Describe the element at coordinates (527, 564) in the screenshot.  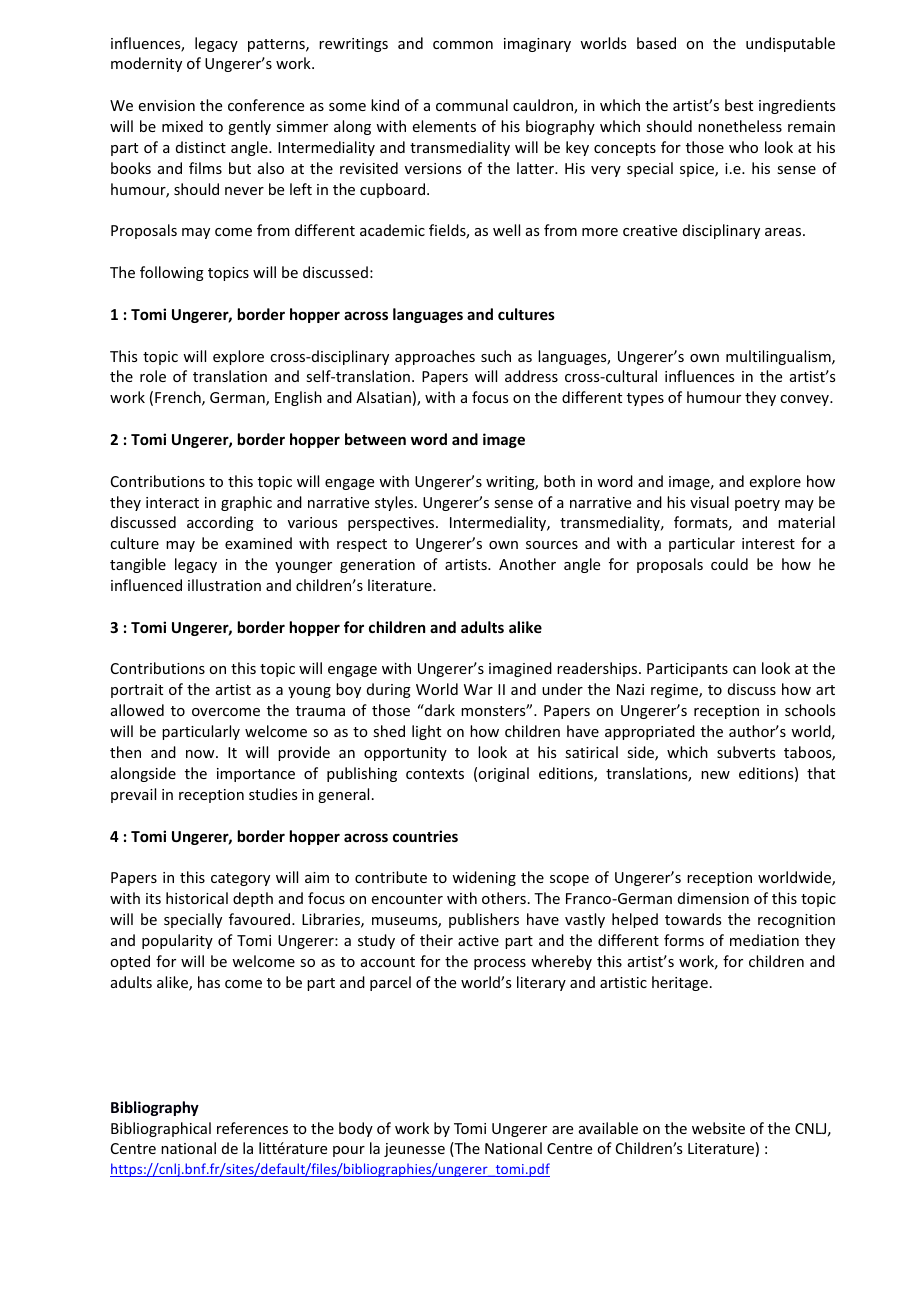
I see `Another` at that location.
